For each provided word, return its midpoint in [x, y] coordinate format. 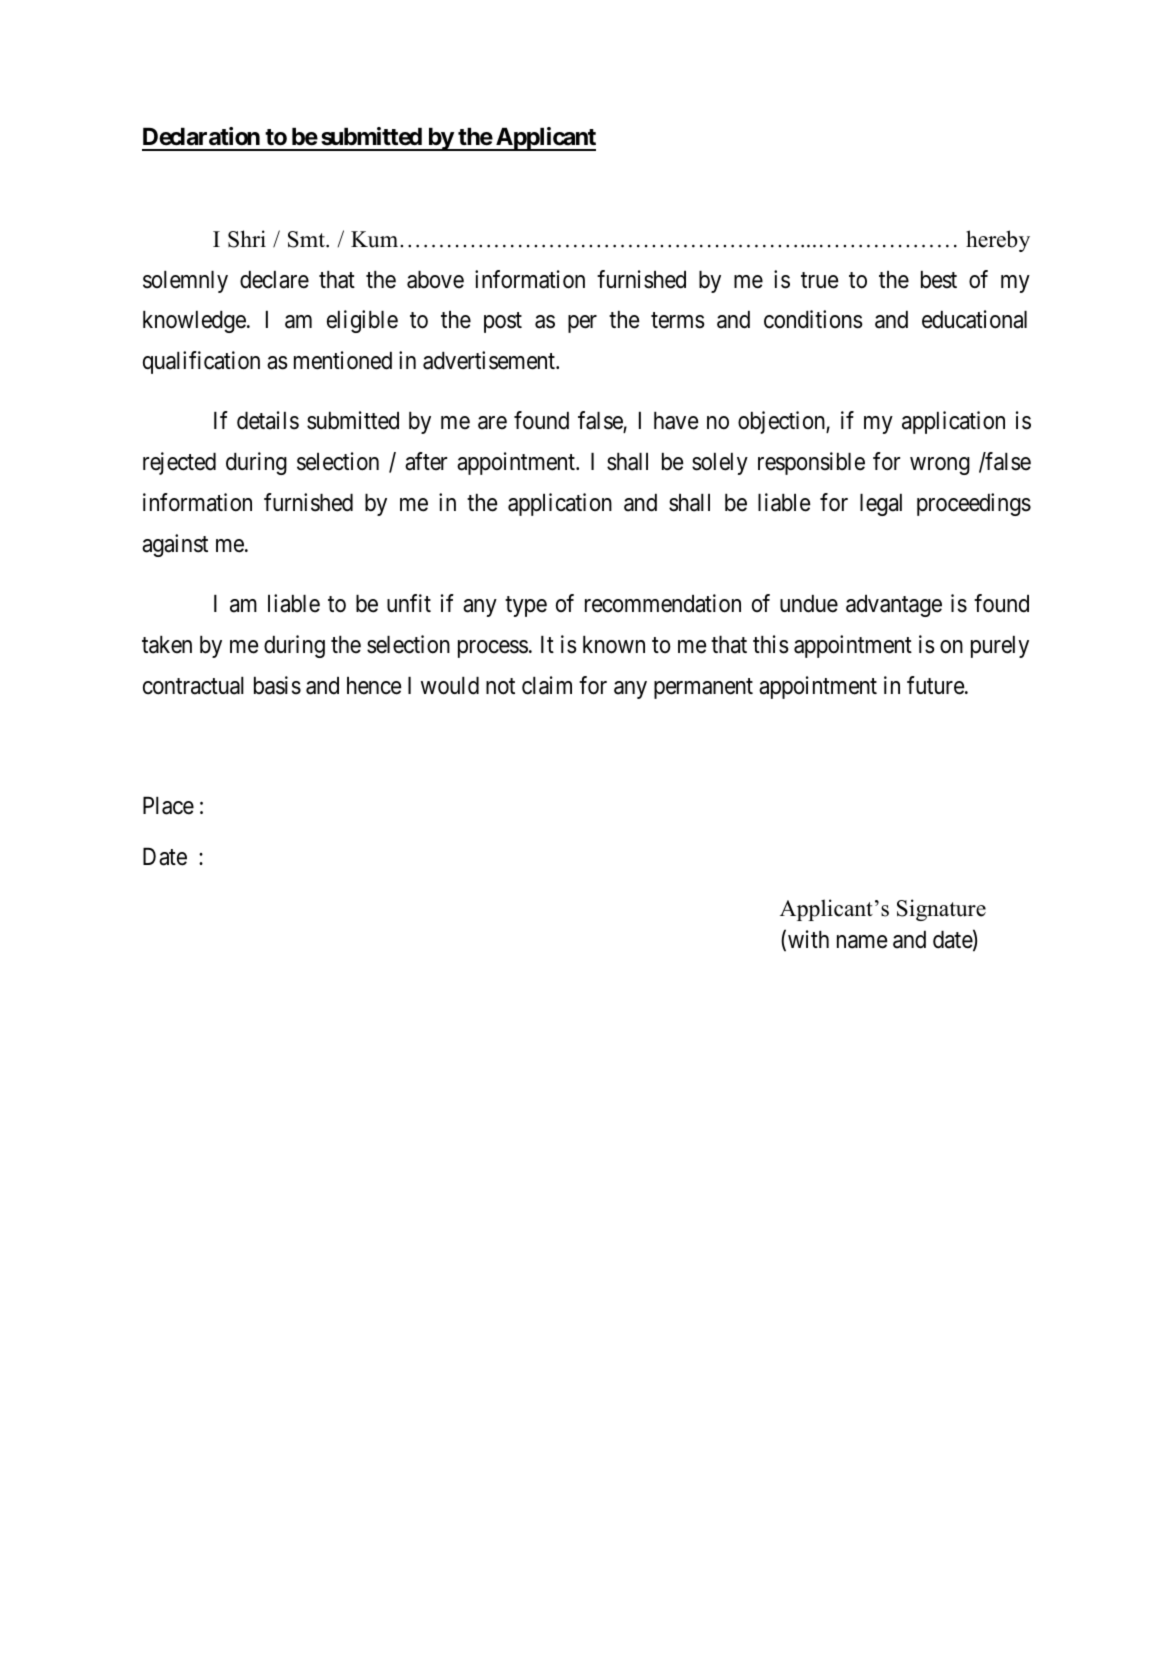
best [939, 280]
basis [277, 685]
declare [274, 280]
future [936, 685]
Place [168, 806]
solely [720, 464]
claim [547, 685]
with [808, 939]
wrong [940, 466]
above [435, 280]
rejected [179, 463]
